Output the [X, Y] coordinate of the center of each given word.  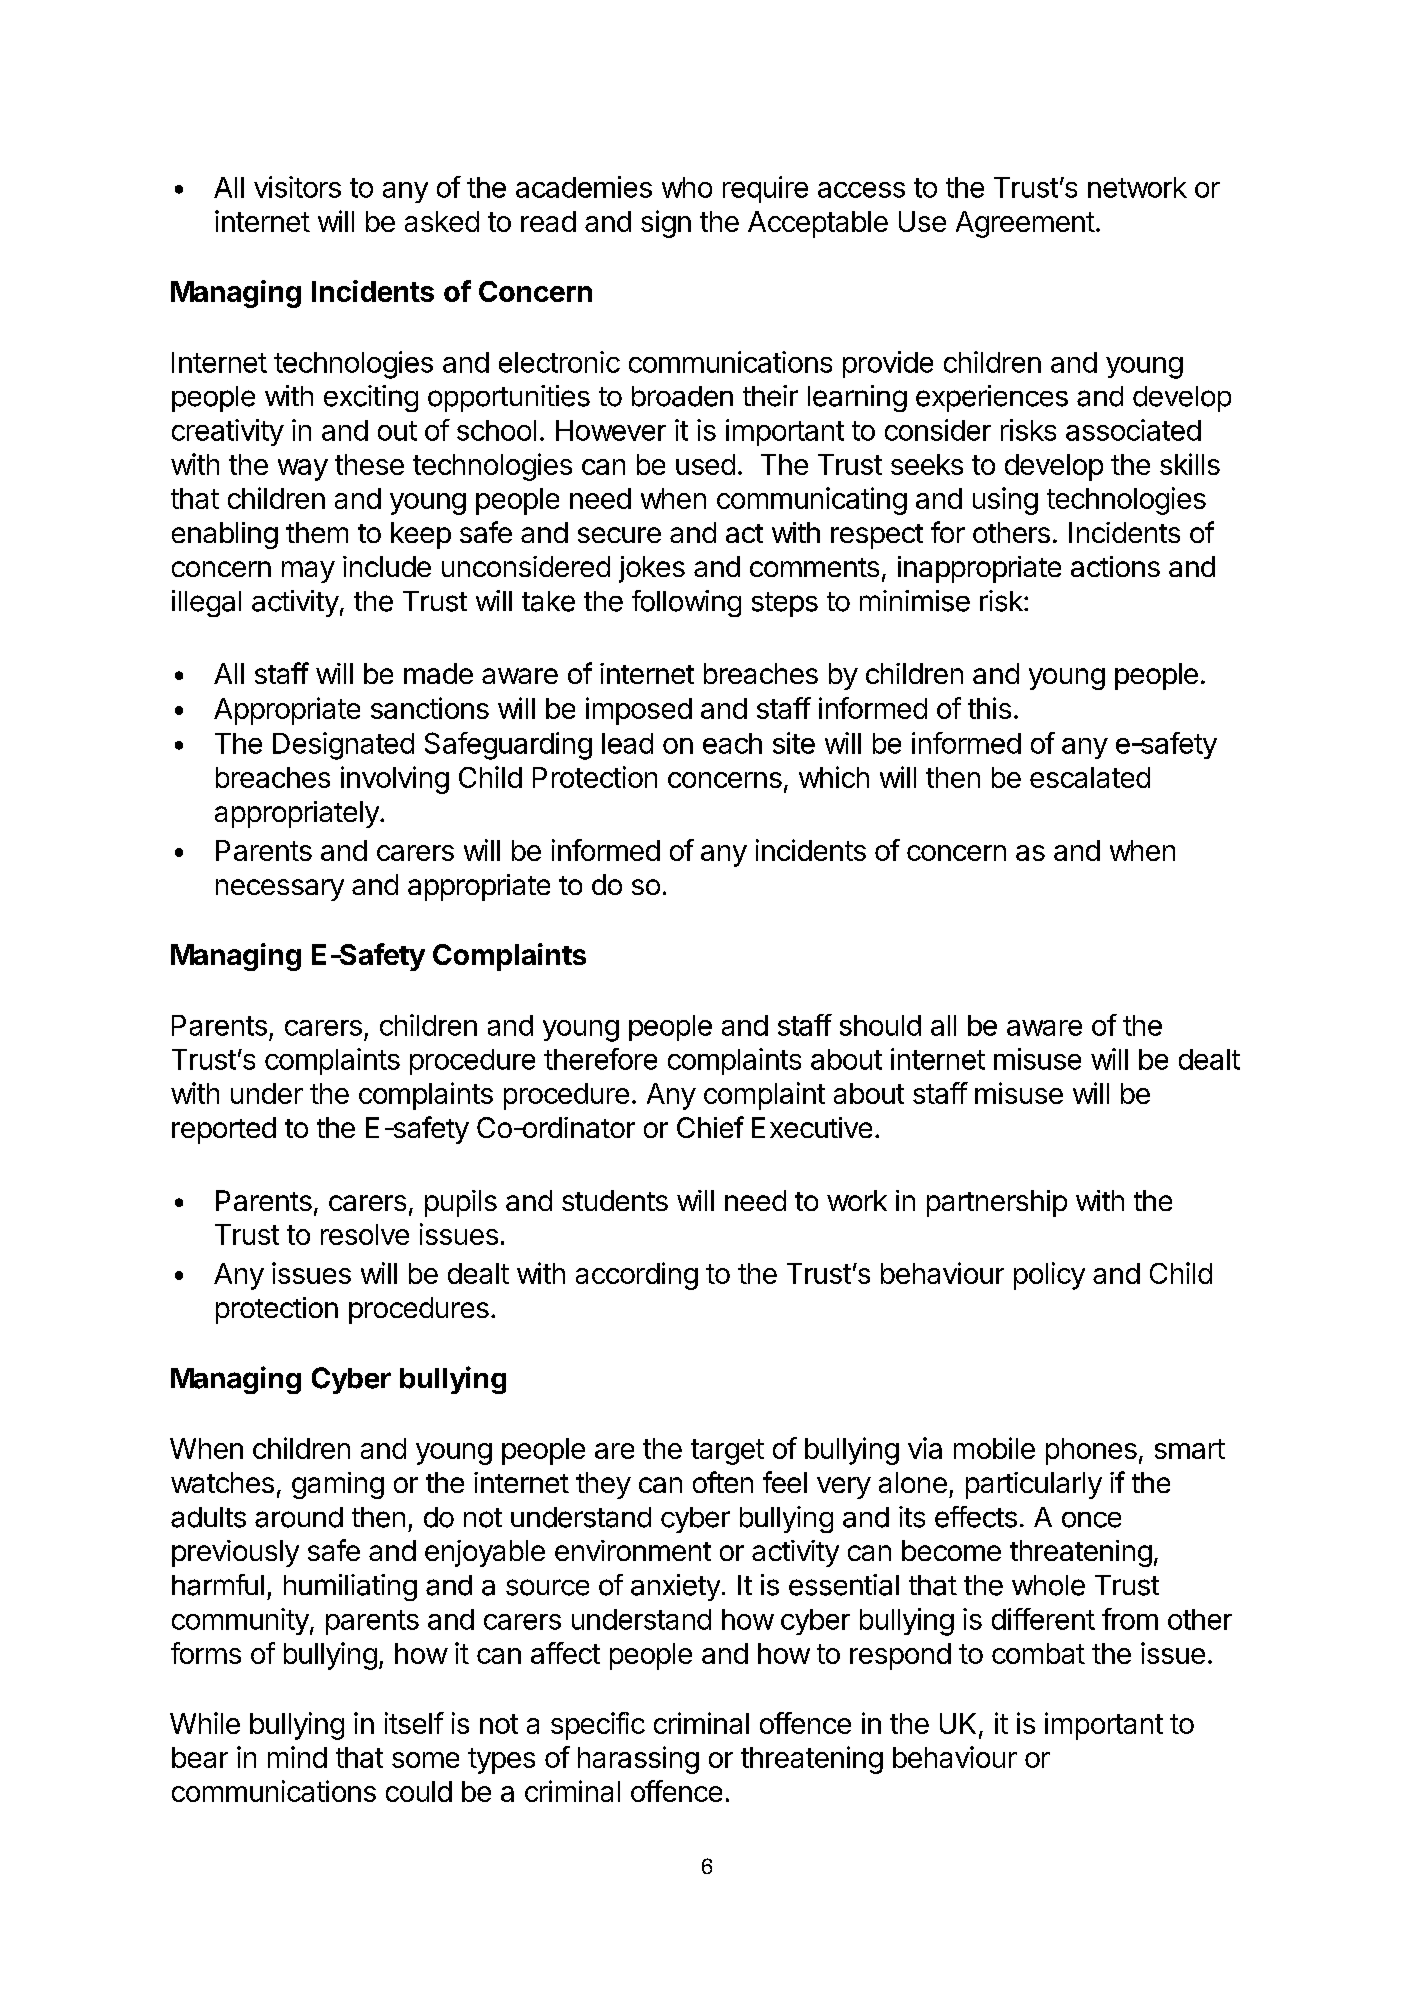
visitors [297, 187]
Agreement [1025, 224]
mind [297, 1757]
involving [395, 780]
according [637, 1276]
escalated [1090, 777]
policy [1049, 1276]
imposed [639, 711]
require [765, 189]
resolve [365, 1234]
